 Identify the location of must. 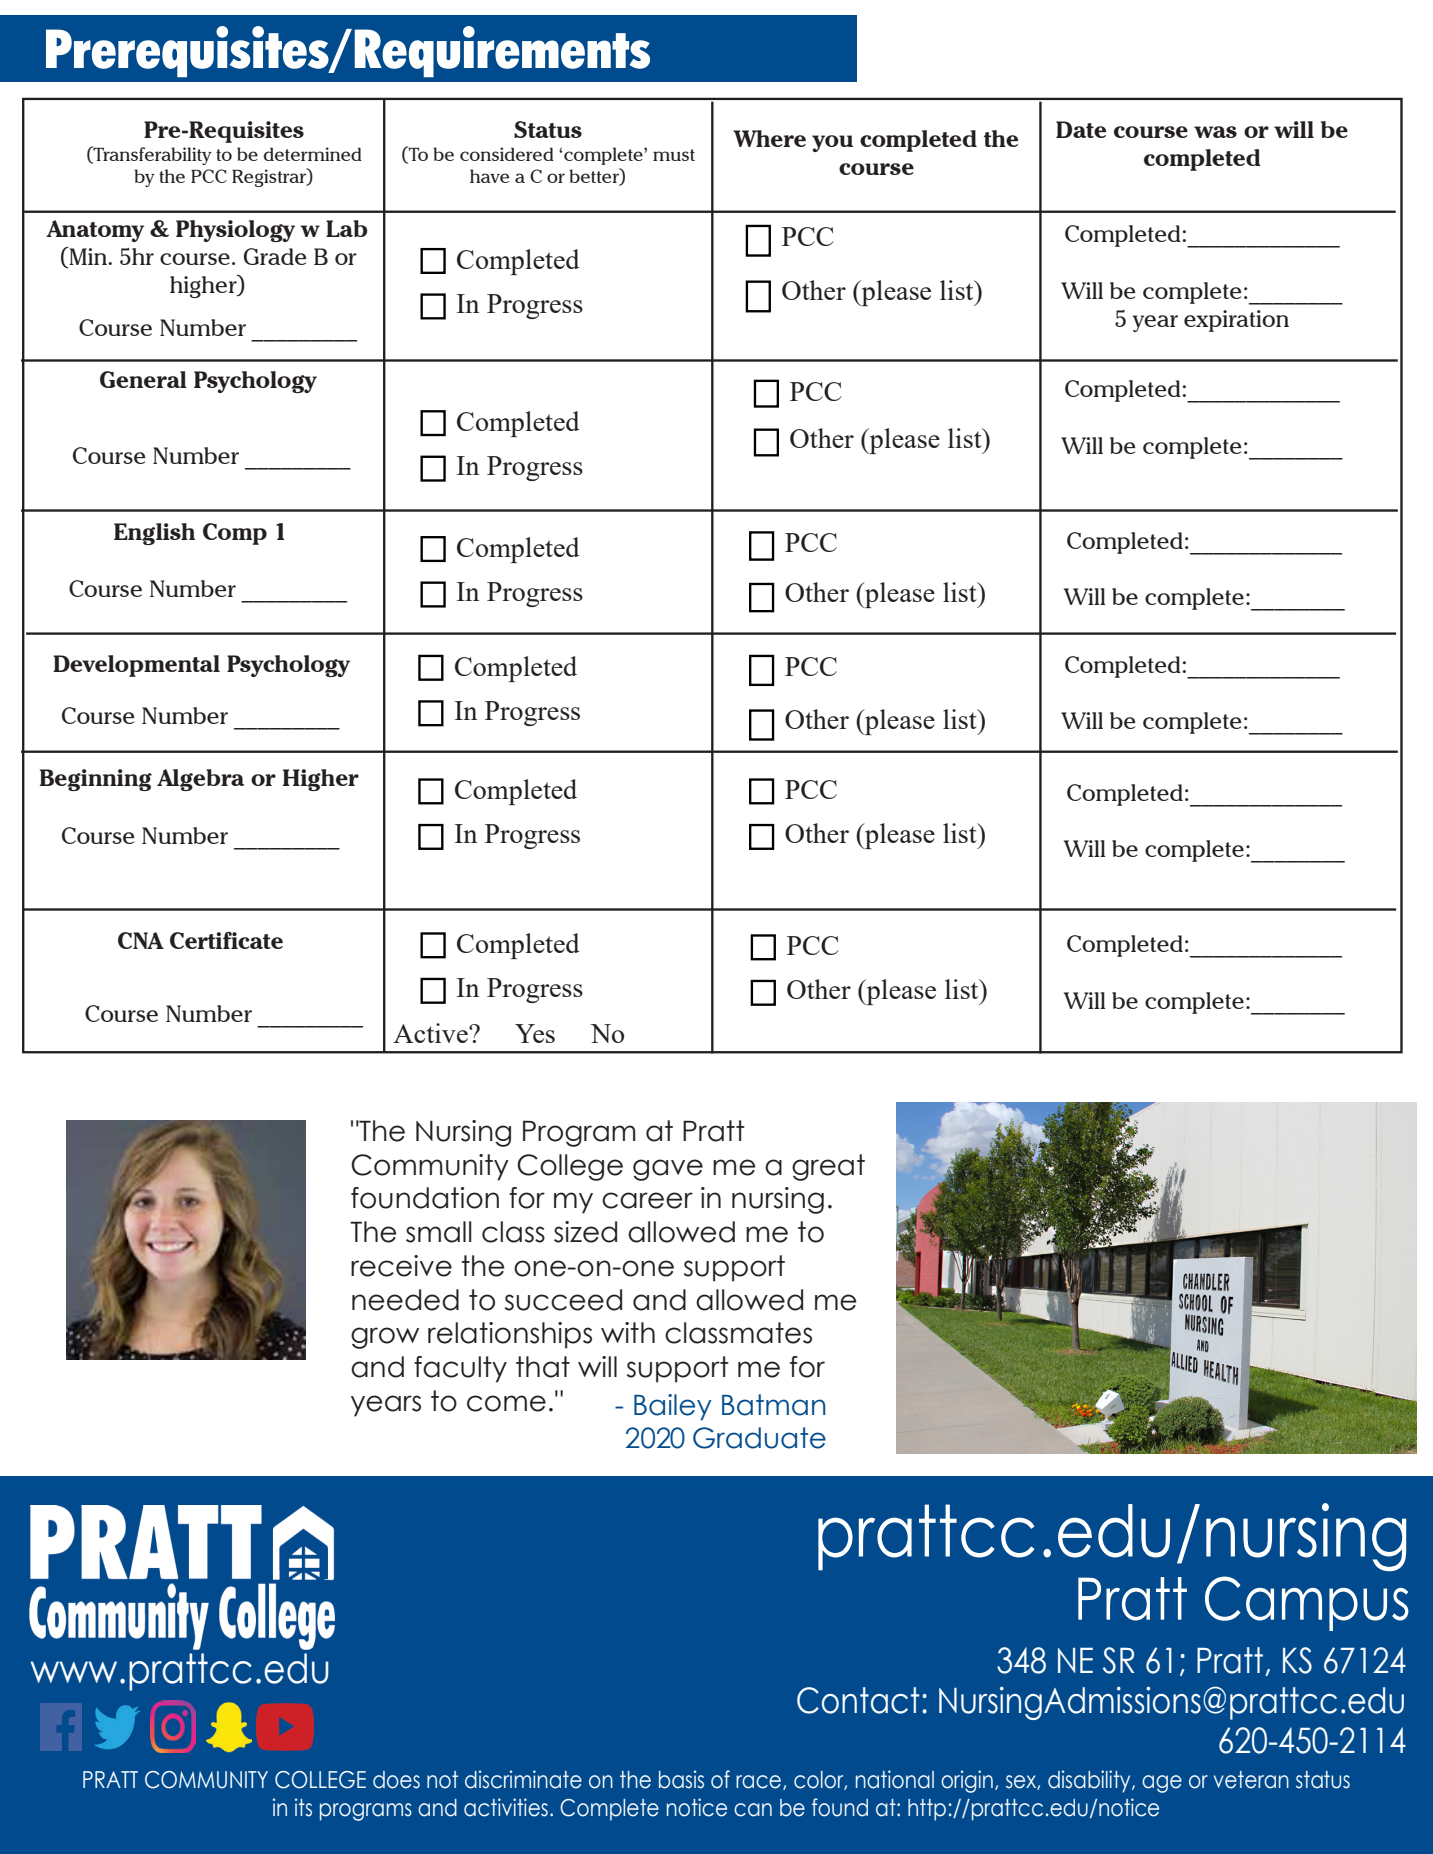
(674, 155).
